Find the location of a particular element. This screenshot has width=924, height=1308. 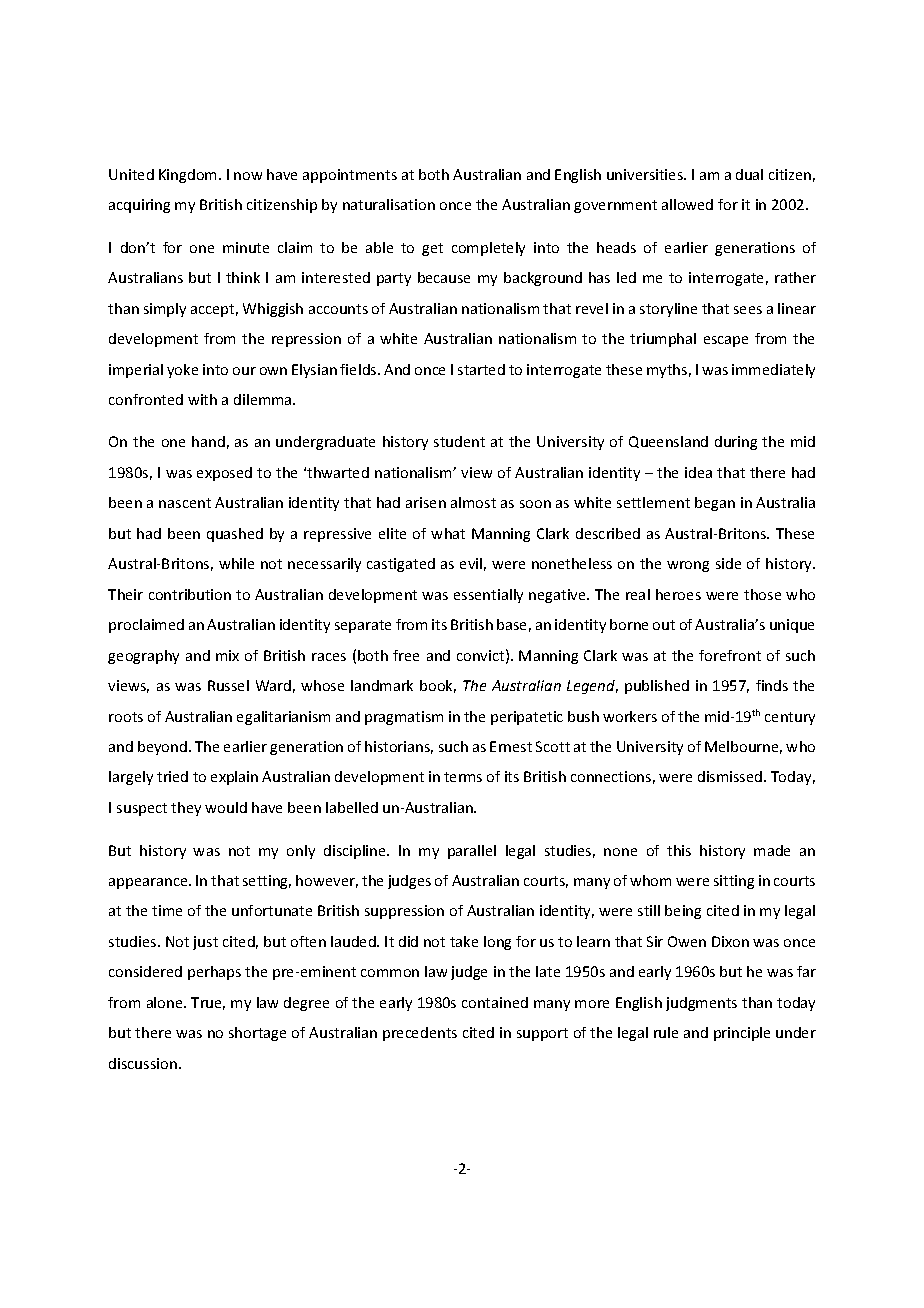

precedents is located at coordinates (420, 1034).
